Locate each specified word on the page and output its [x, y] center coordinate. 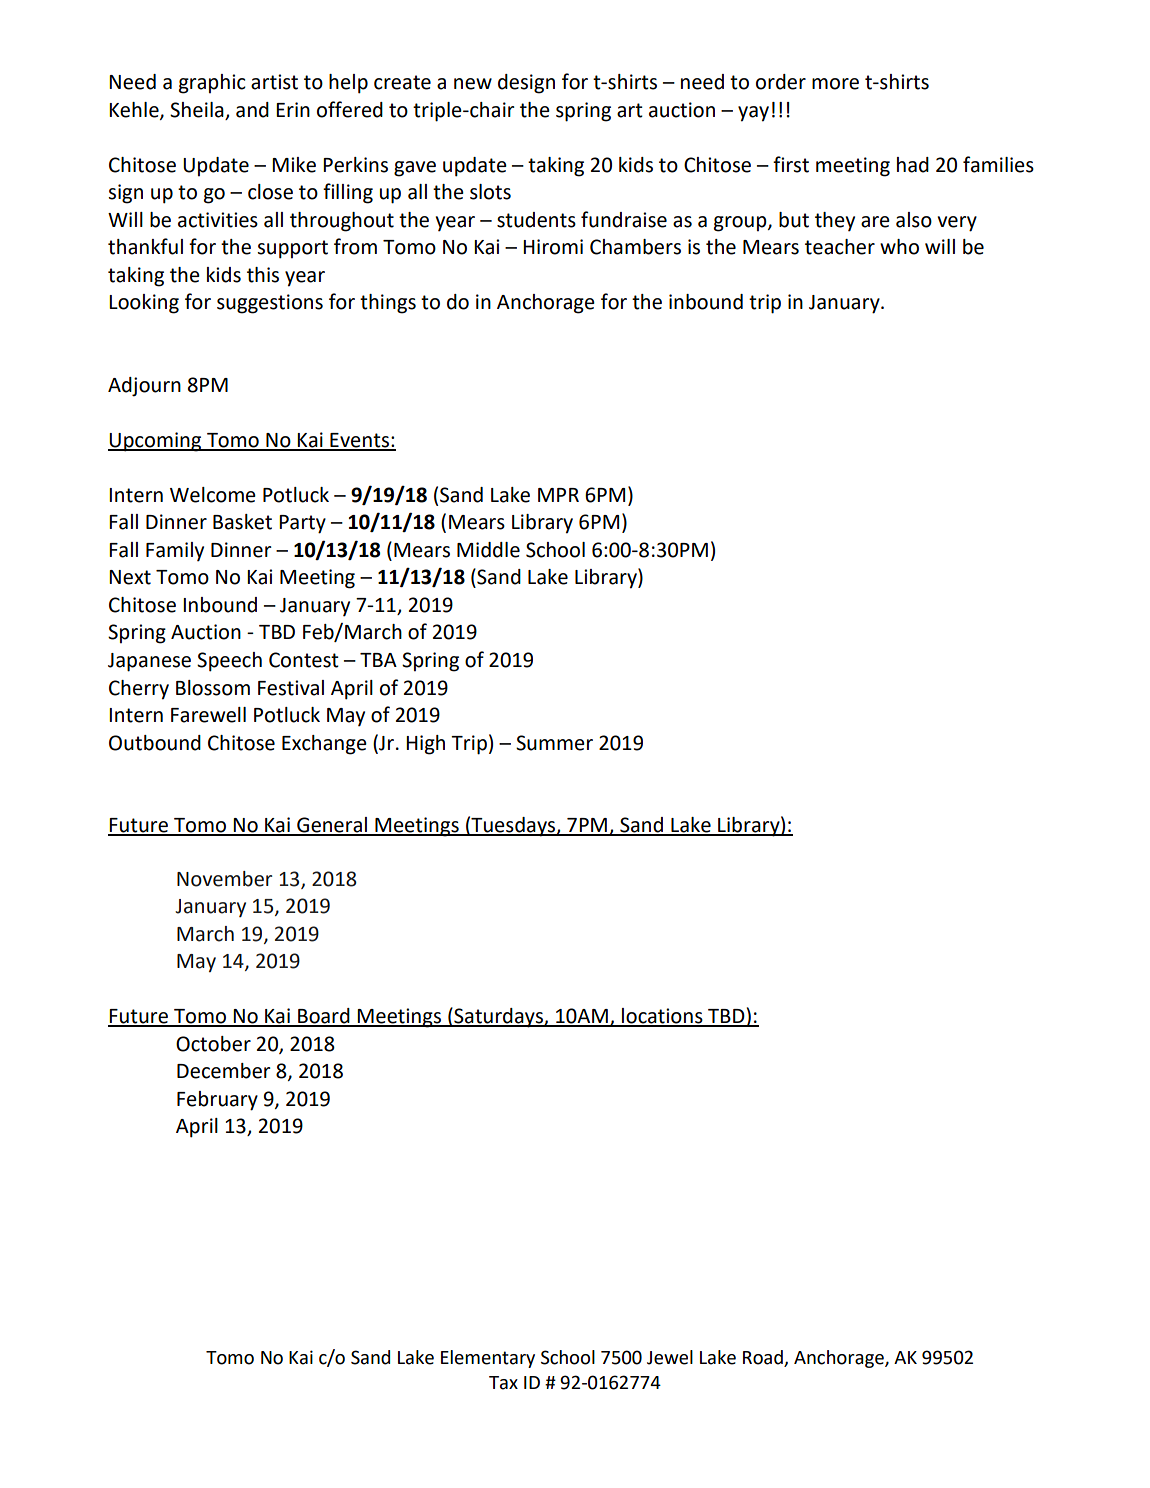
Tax [503, 1383]
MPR [558, 495]
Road [764, 1358]
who [899, 247]
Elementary [488, 1359]
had [913, 165]
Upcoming [156, 442]
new [473, 84]
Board [324, 1017]
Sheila [197, 110]
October [213, 1044]
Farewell [208, 715]
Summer [554, 743]
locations [662, 1017]
